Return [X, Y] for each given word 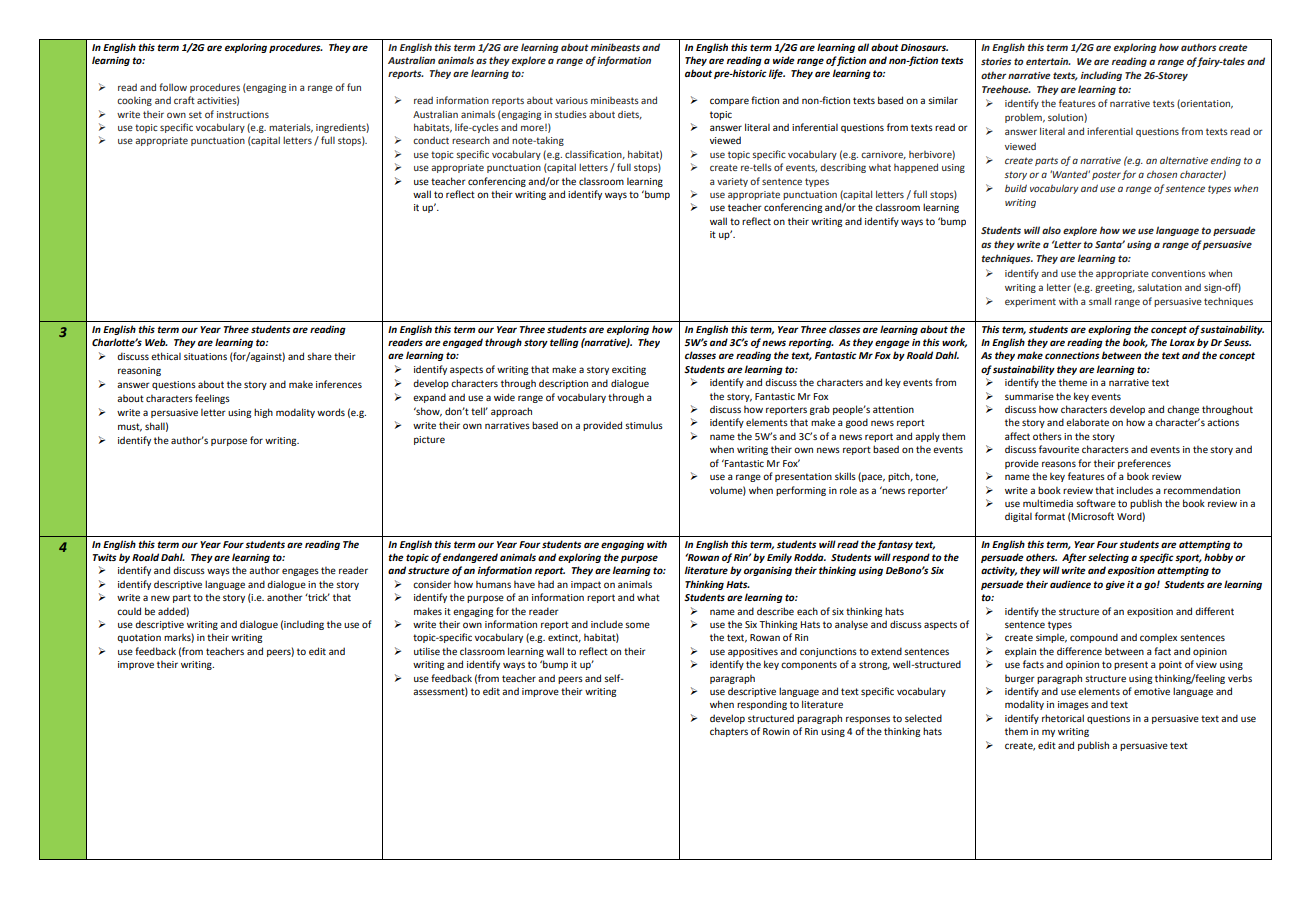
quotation [139, 638]
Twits [105, 557]
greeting [1115, 288]
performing [801, 491]
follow [173, 87]
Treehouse [1006, 89]
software [1096, 503]
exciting [629, 370]
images [1073, 705]
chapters [729, 732]
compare [729, 102]
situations [205, 356]
